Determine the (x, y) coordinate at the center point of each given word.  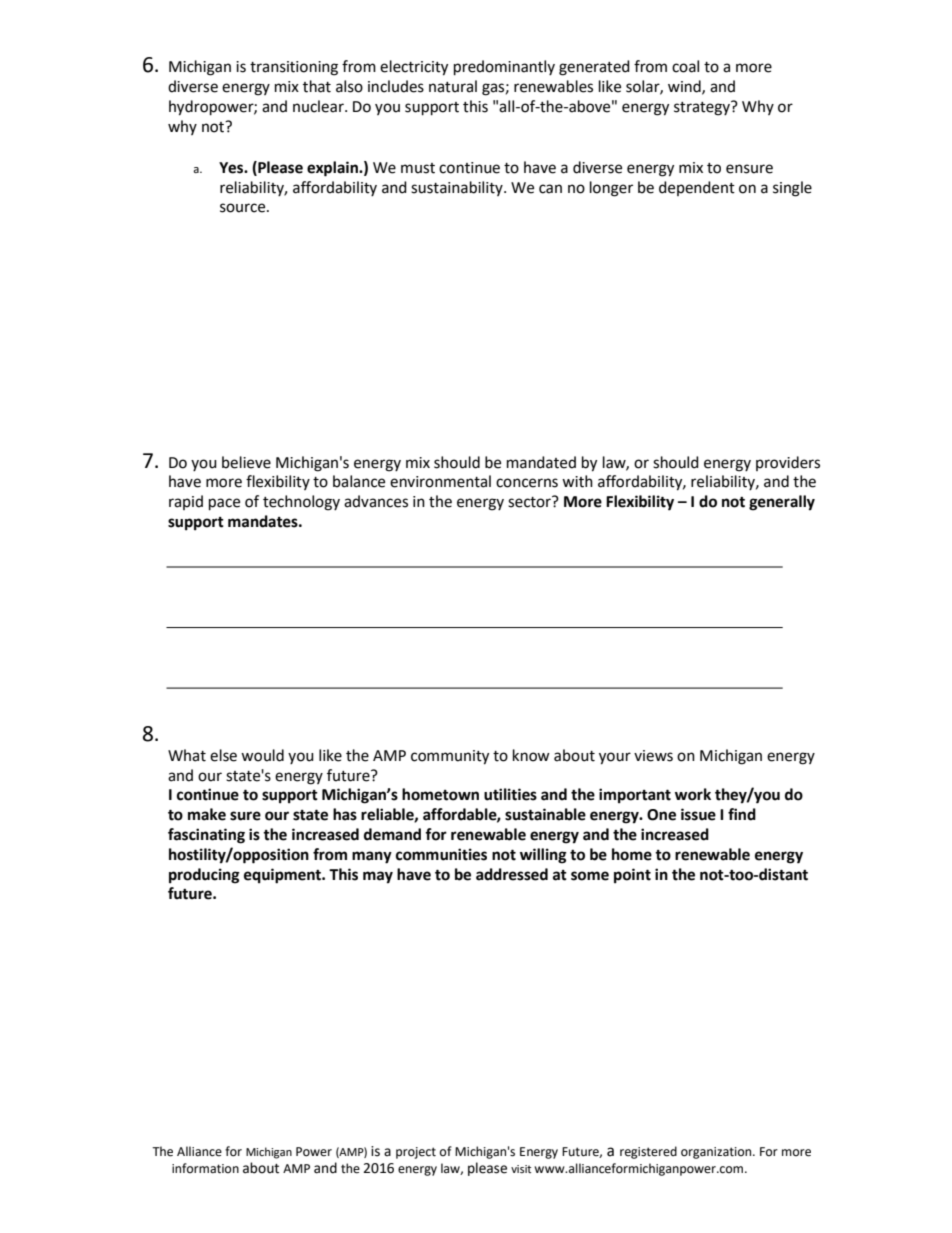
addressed (512, 874)
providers (788, 463)
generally (782, 503)
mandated (541, 462)
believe (246, 462)
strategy (703, 108)
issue (698, 814)
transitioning (294, 68)
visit (521, 1169)
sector (530, 502)
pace (224, 504)
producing (204, 876)
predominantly (504, 68)
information (205, 1168)
